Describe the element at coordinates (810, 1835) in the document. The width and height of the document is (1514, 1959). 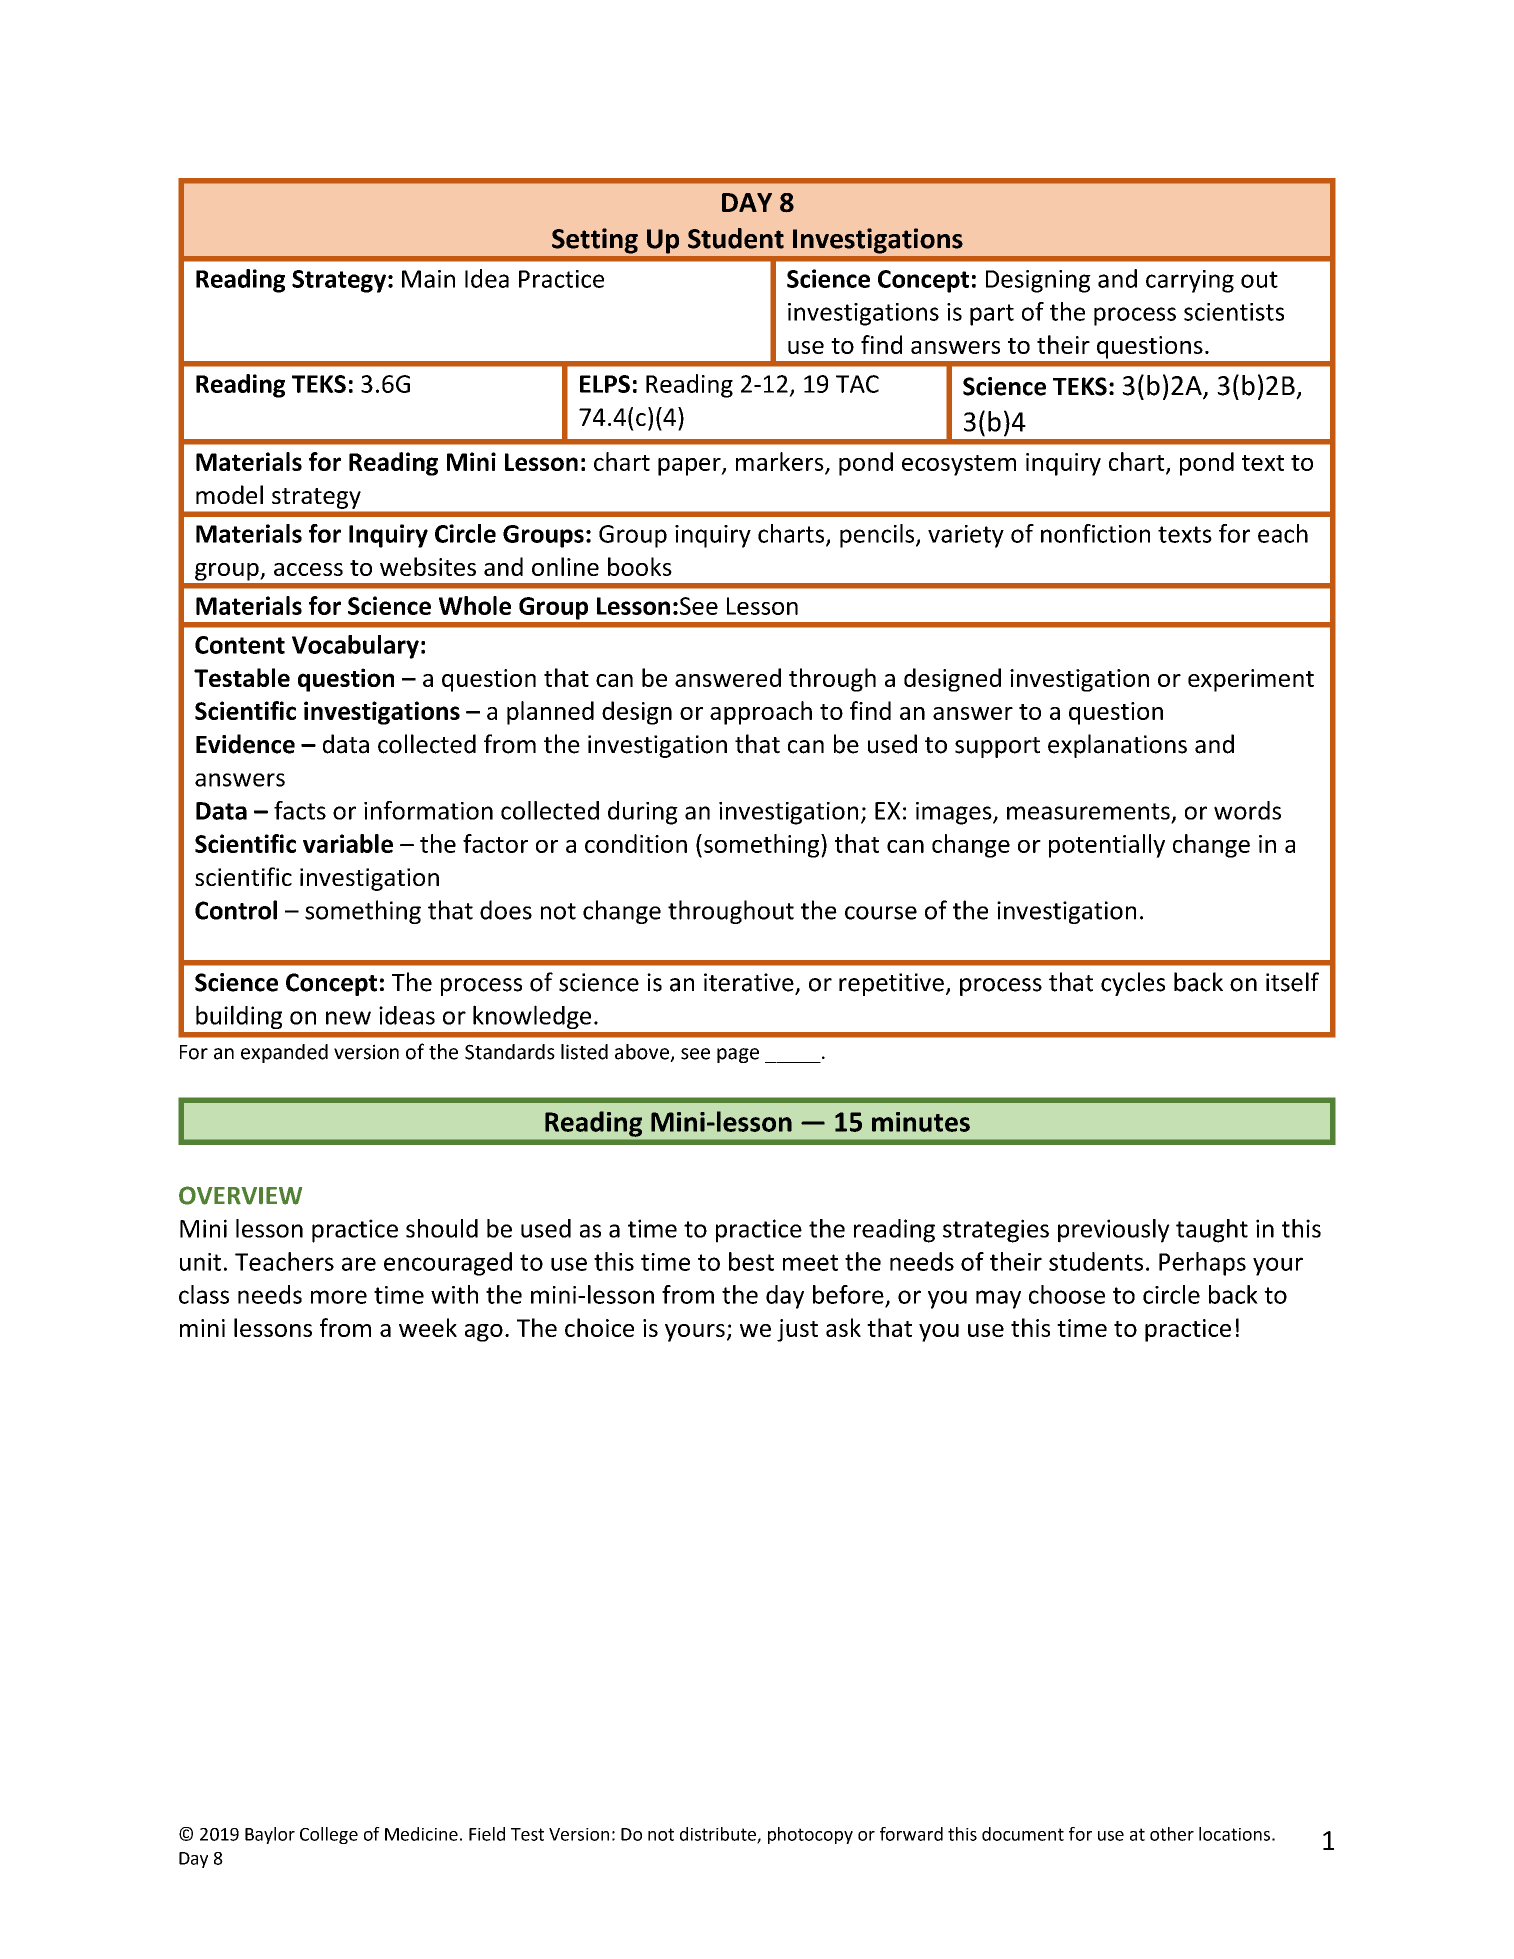
I see `photocopy` at that location.
